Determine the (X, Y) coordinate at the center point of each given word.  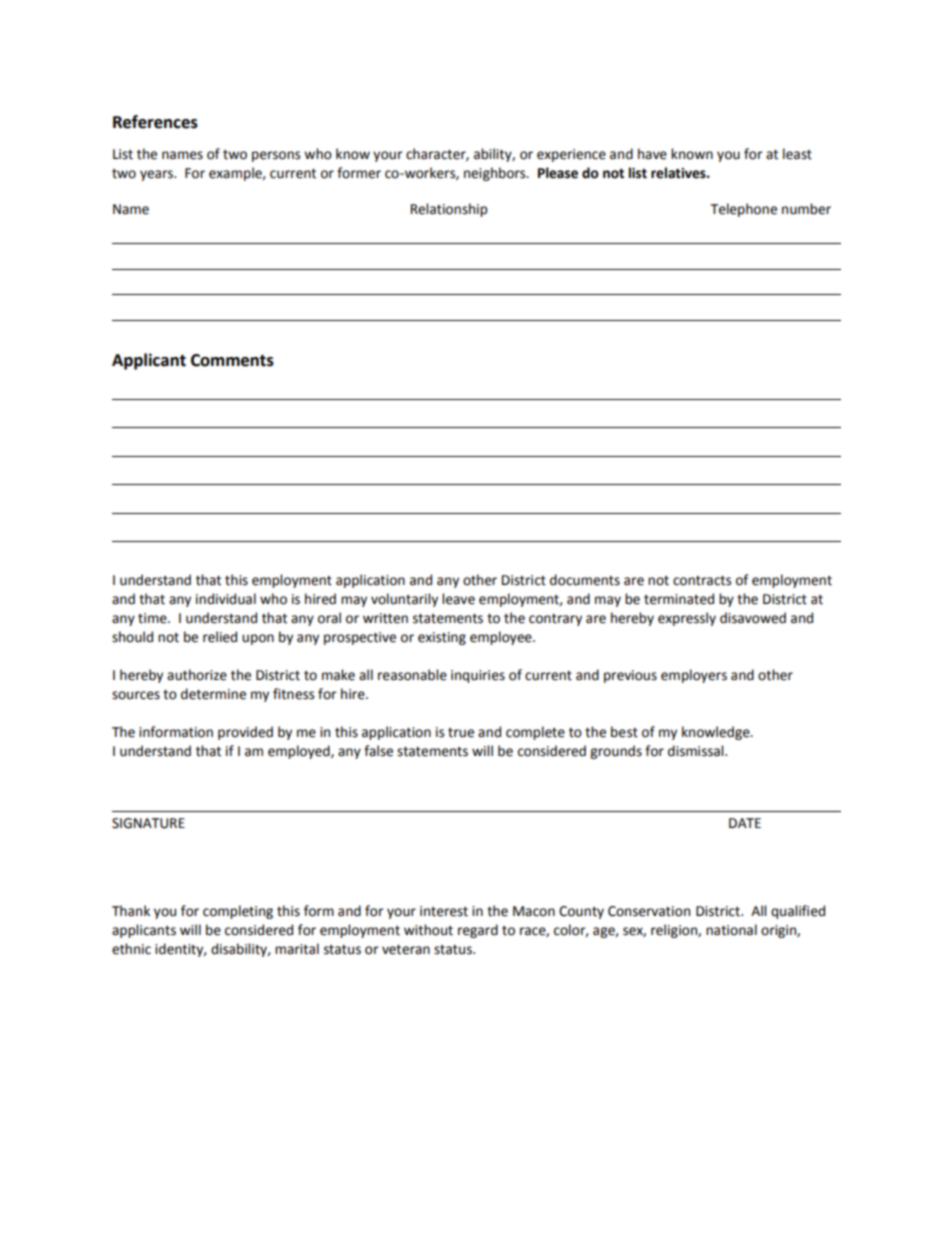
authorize (197, 675)
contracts (702, 581)
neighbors (496, 174)
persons (276, 156)
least (797, 154)
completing (238, 912)
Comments (232, 360)
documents (585, 580)
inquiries (478, 676)
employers (694, 676)
